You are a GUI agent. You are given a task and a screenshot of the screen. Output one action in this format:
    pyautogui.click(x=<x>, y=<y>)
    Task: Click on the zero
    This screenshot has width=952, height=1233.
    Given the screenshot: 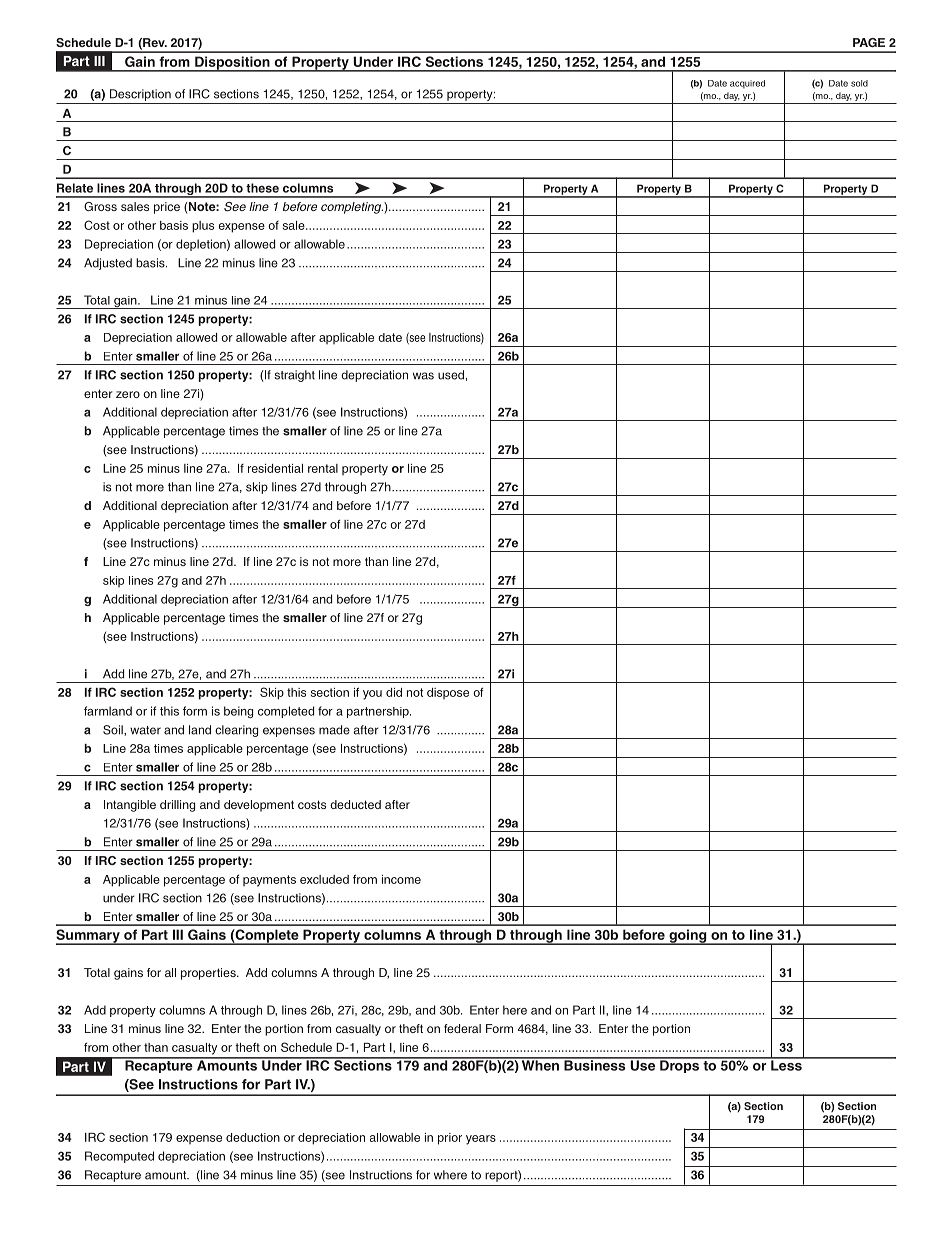 What is the action you would take?
    pyautogui.click(x=128, y=394)
